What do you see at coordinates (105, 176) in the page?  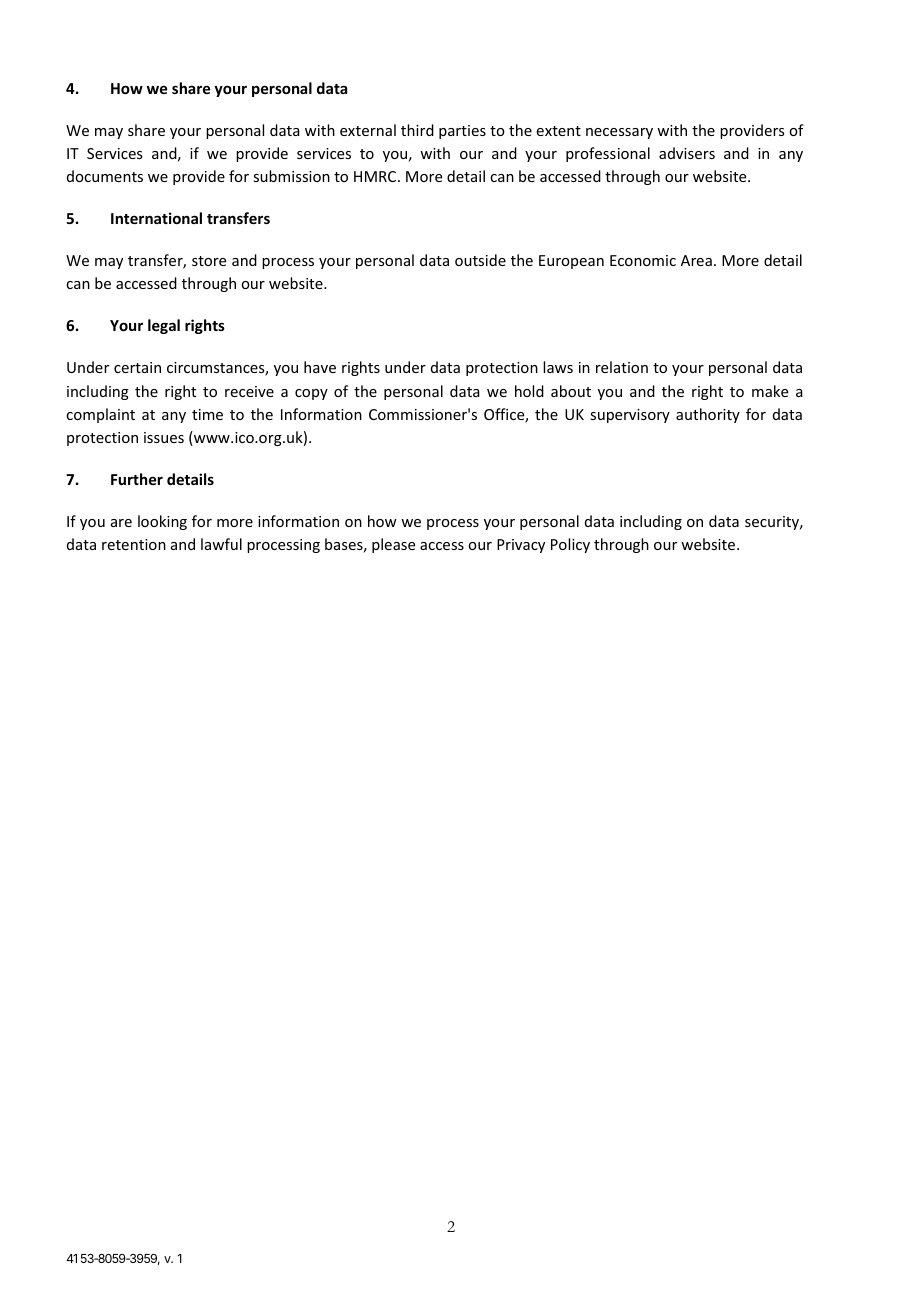 I see `documents` at bounding box center [105, 176].
